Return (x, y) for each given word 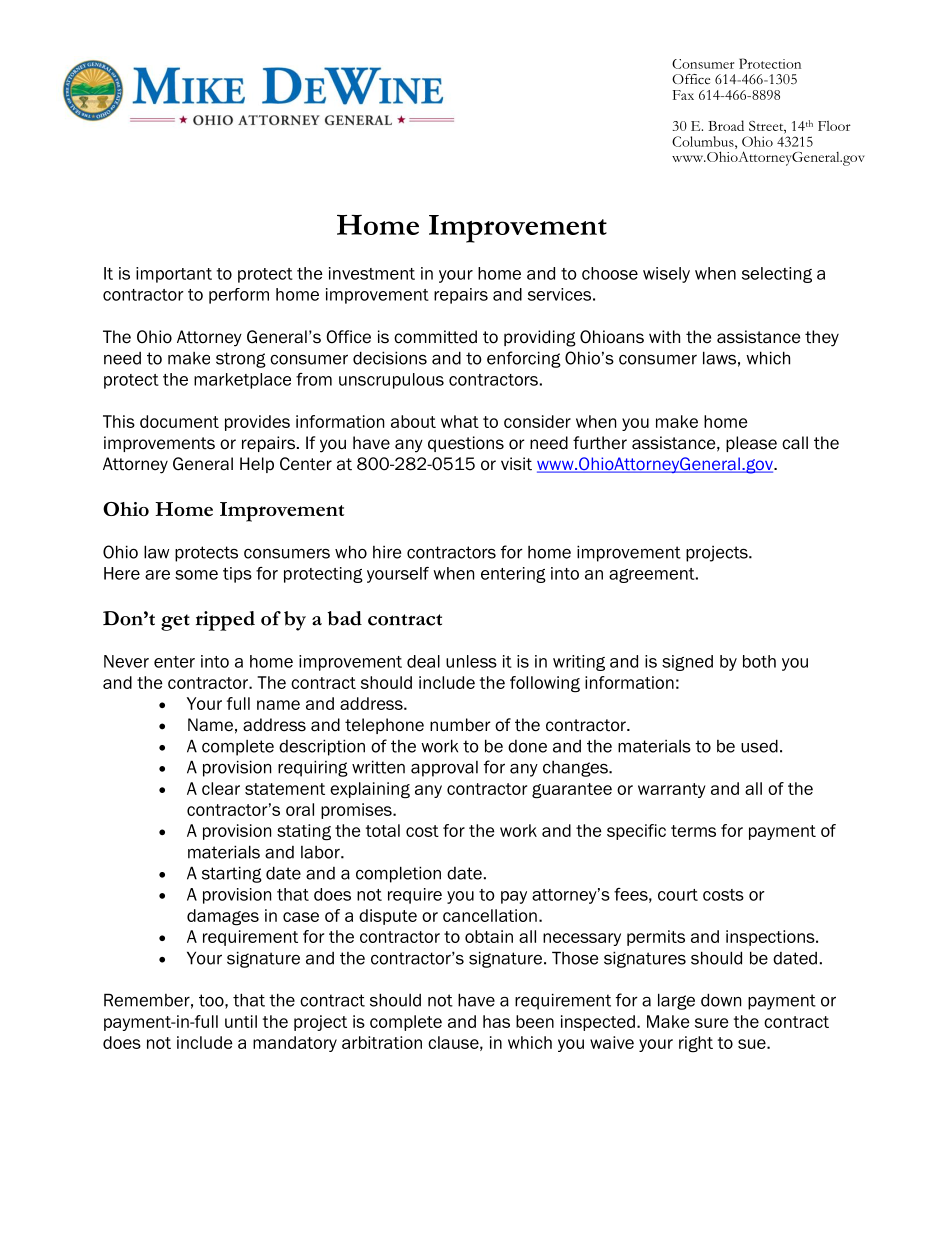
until (241, 1021)
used (759, 746)
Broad (726, 125)
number (460, 725)
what (460, 421)
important (174, 275)
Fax (683, 95)
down (721, 1000)
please (751, 444)
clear (221, 788)
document (179, 421)
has (496, 1021)
